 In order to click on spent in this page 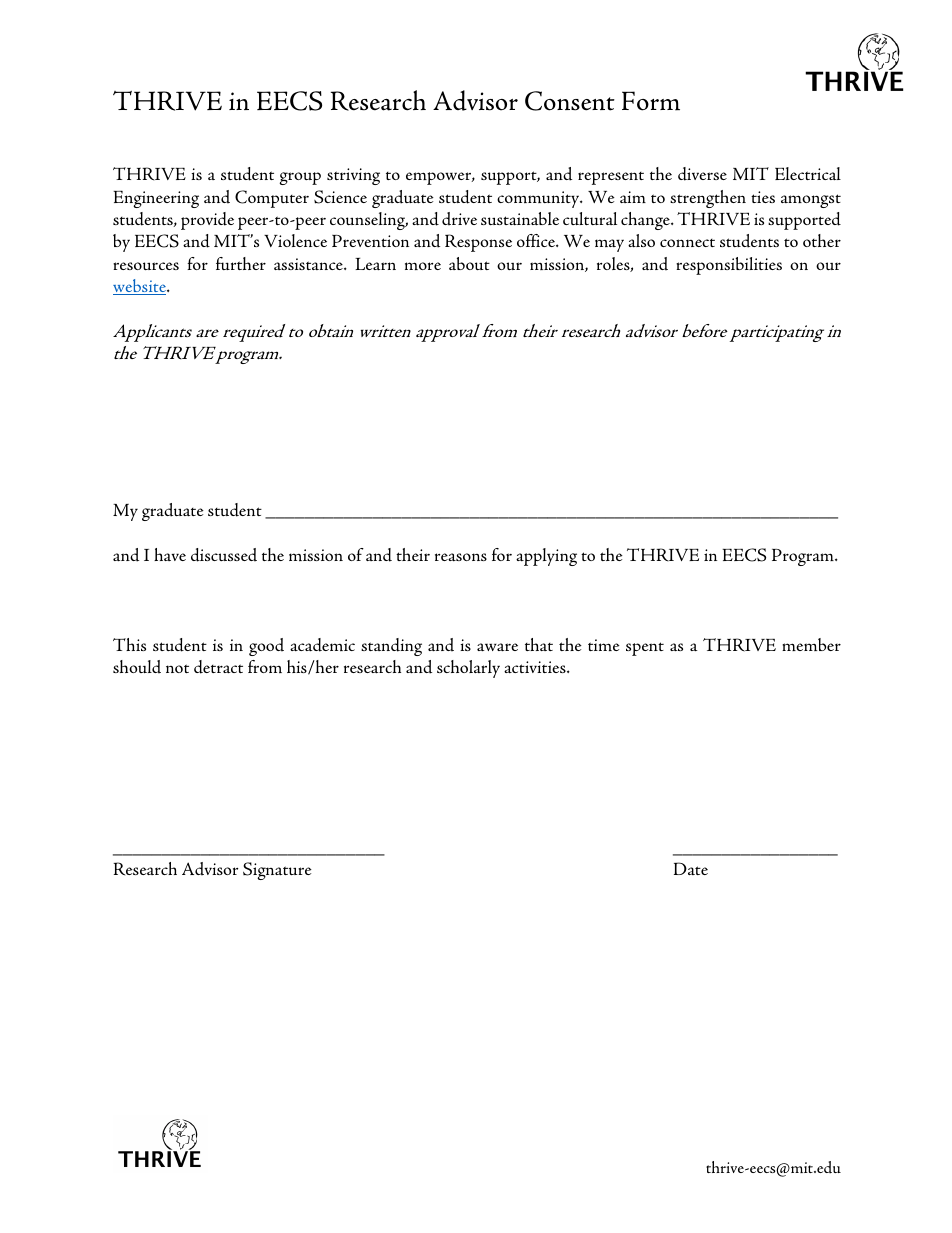, I will do `click(645, 649)`.
